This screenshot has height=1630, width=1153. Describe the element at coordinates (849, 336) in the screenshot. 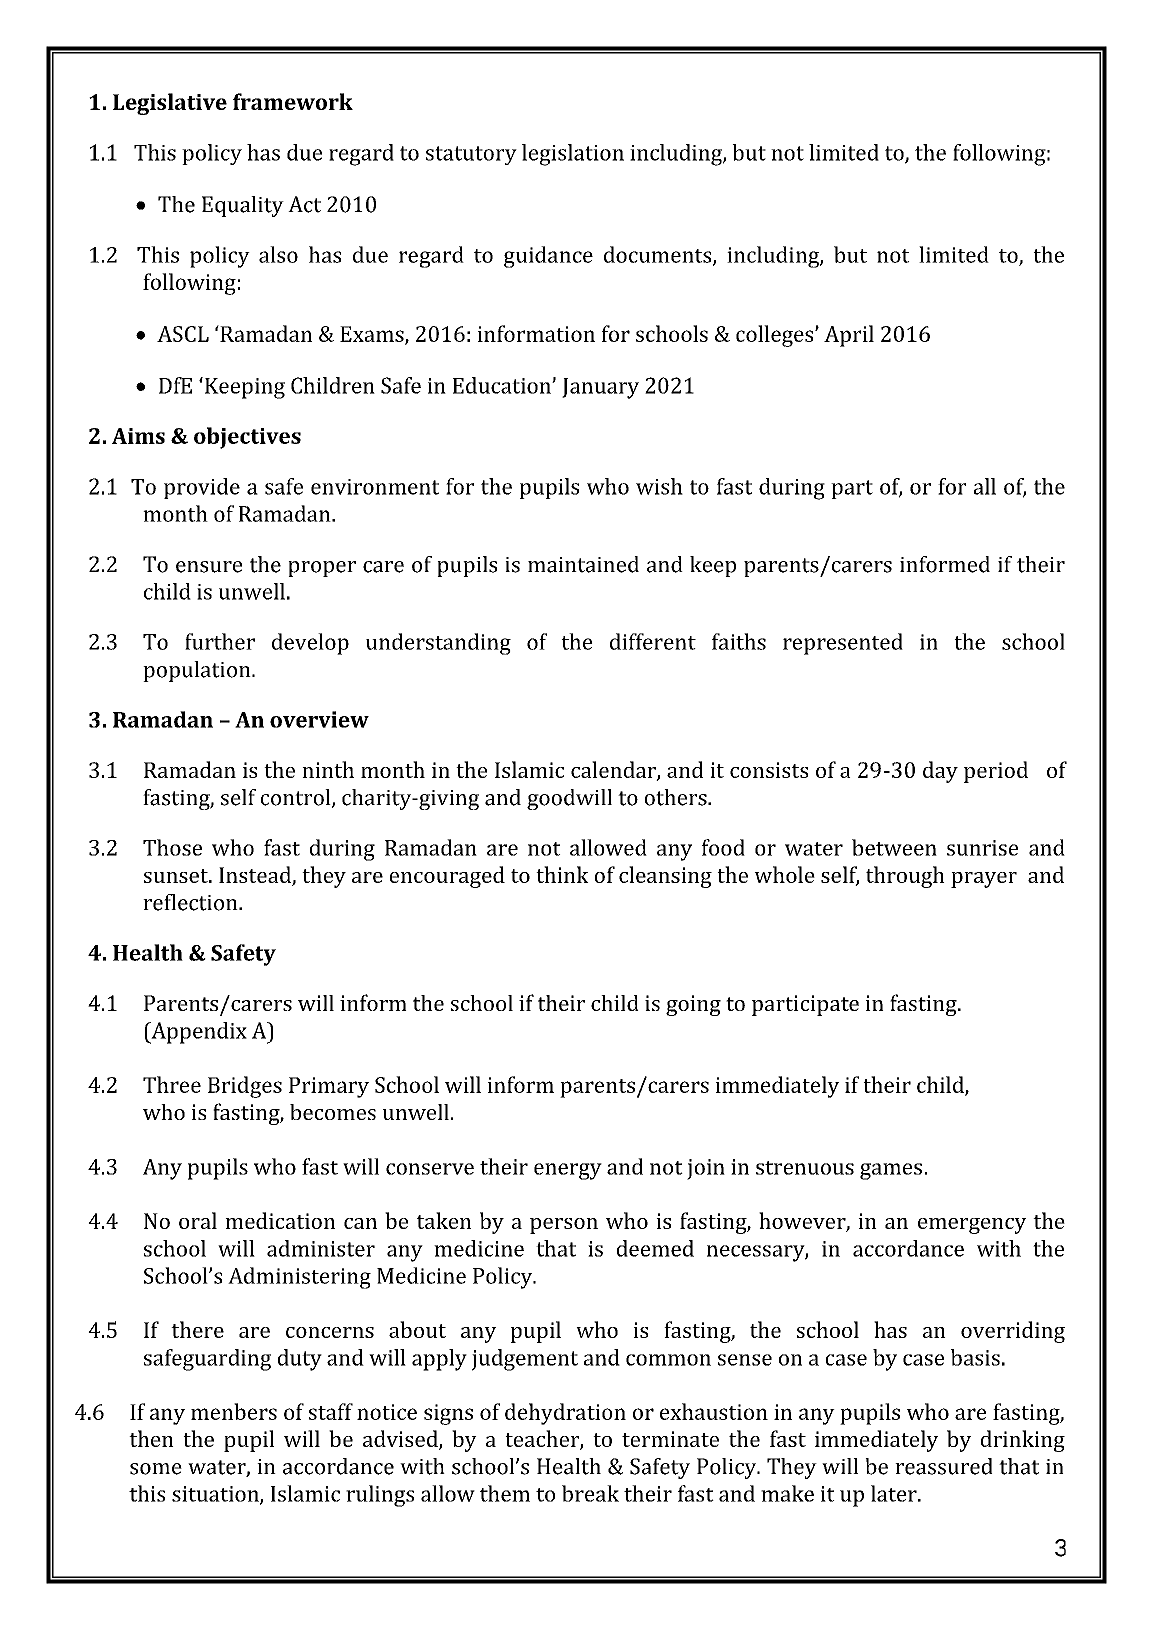

I see `April` at that location.
